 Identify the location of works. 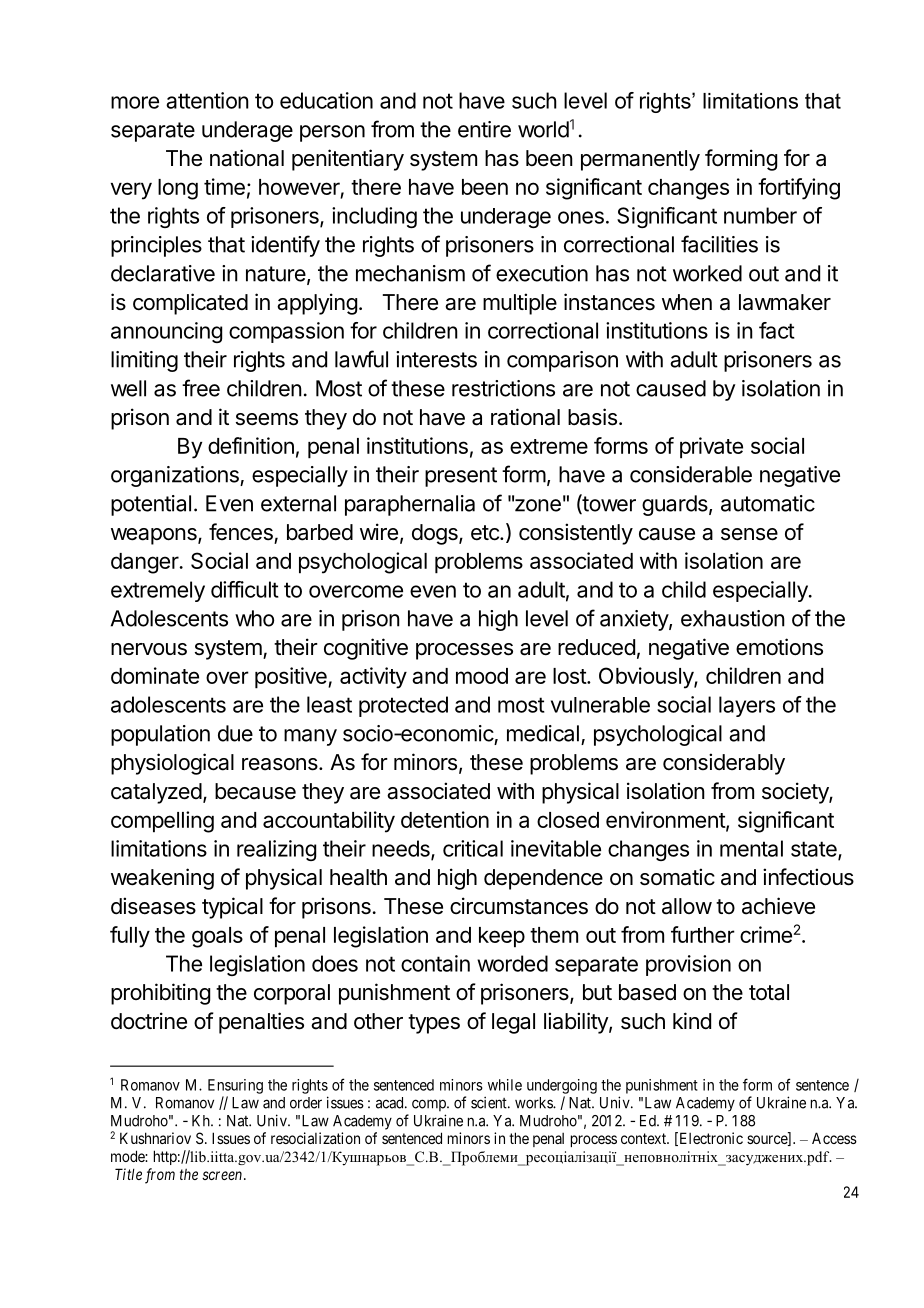
(534, 1103).
